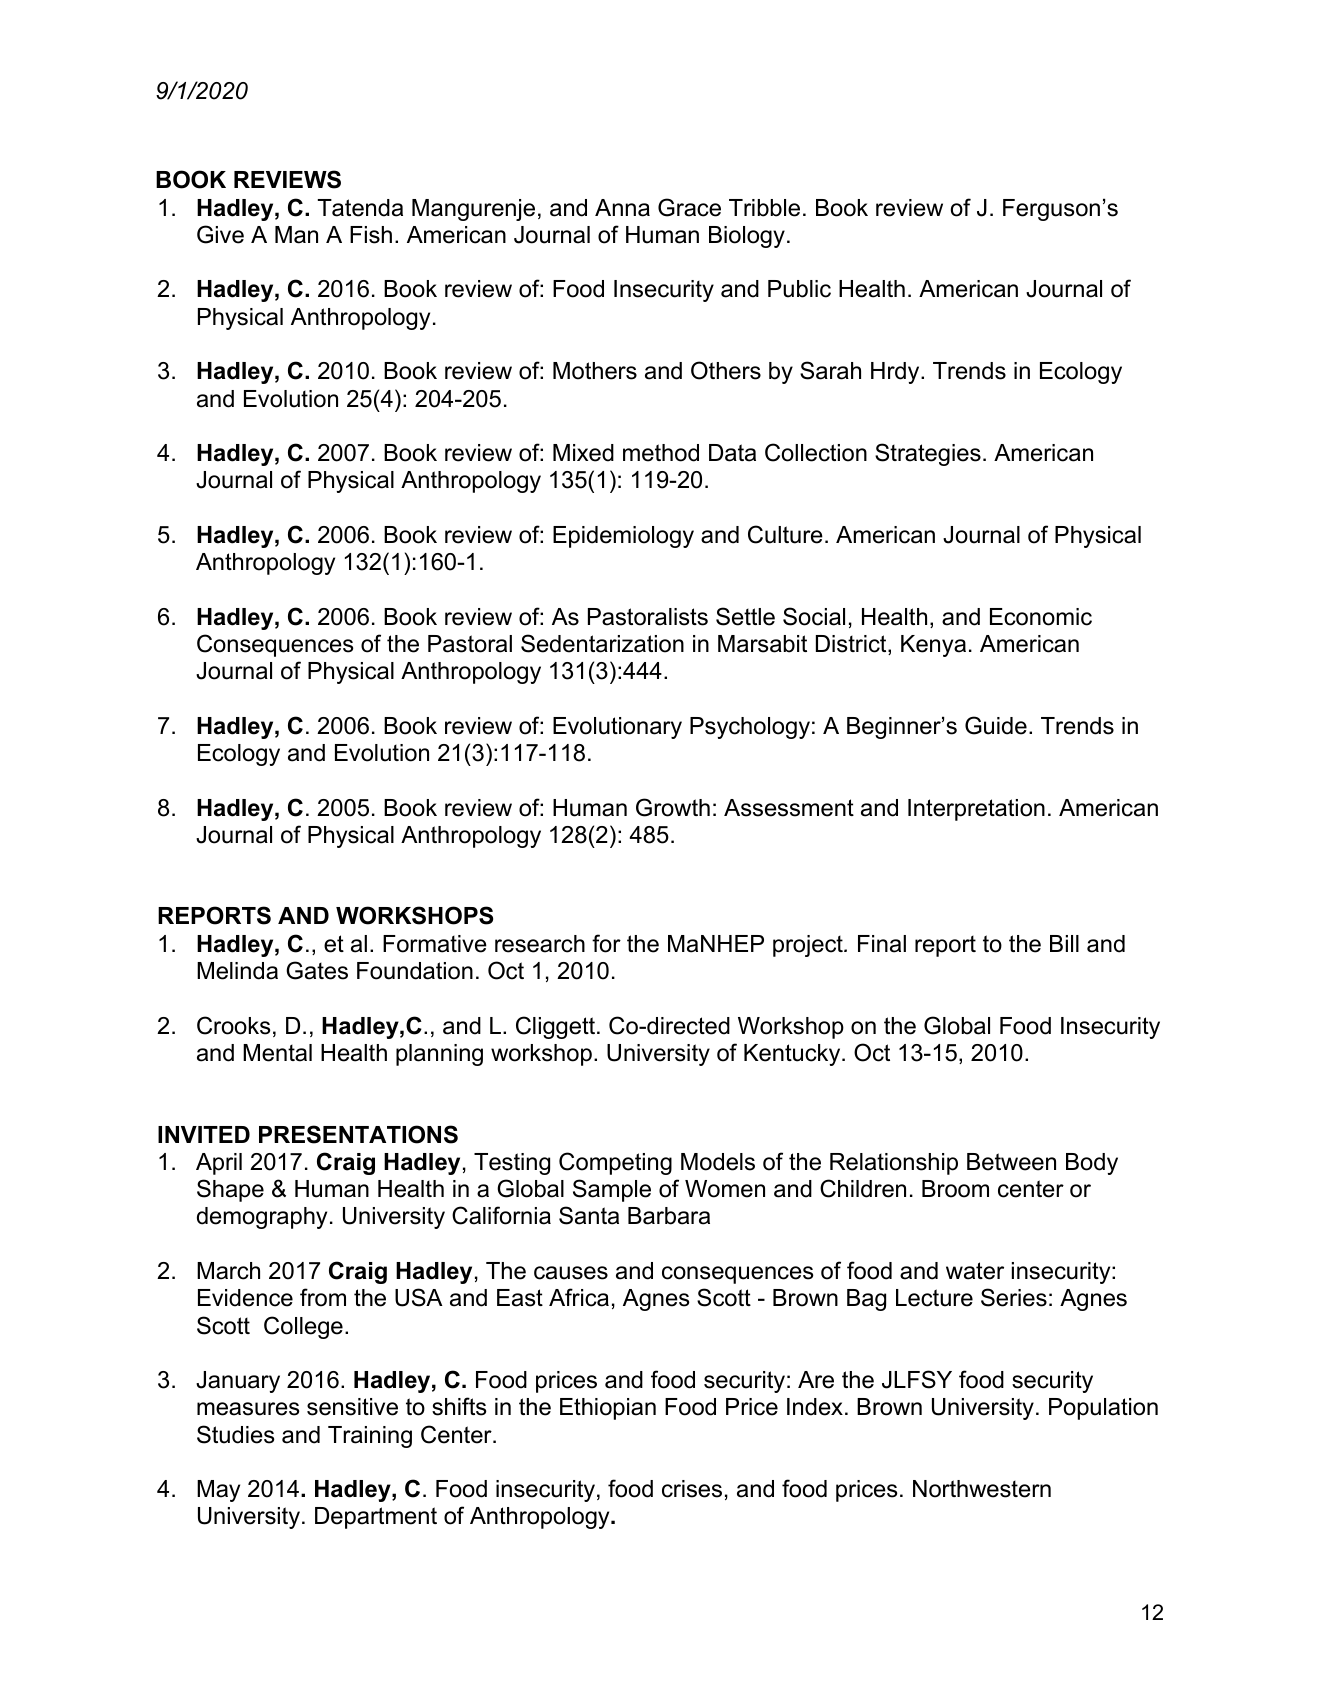 This page has height=1707, width=1319. Describe the element at coordinates (371, 235) in the page. I see `Fish` at that location.
